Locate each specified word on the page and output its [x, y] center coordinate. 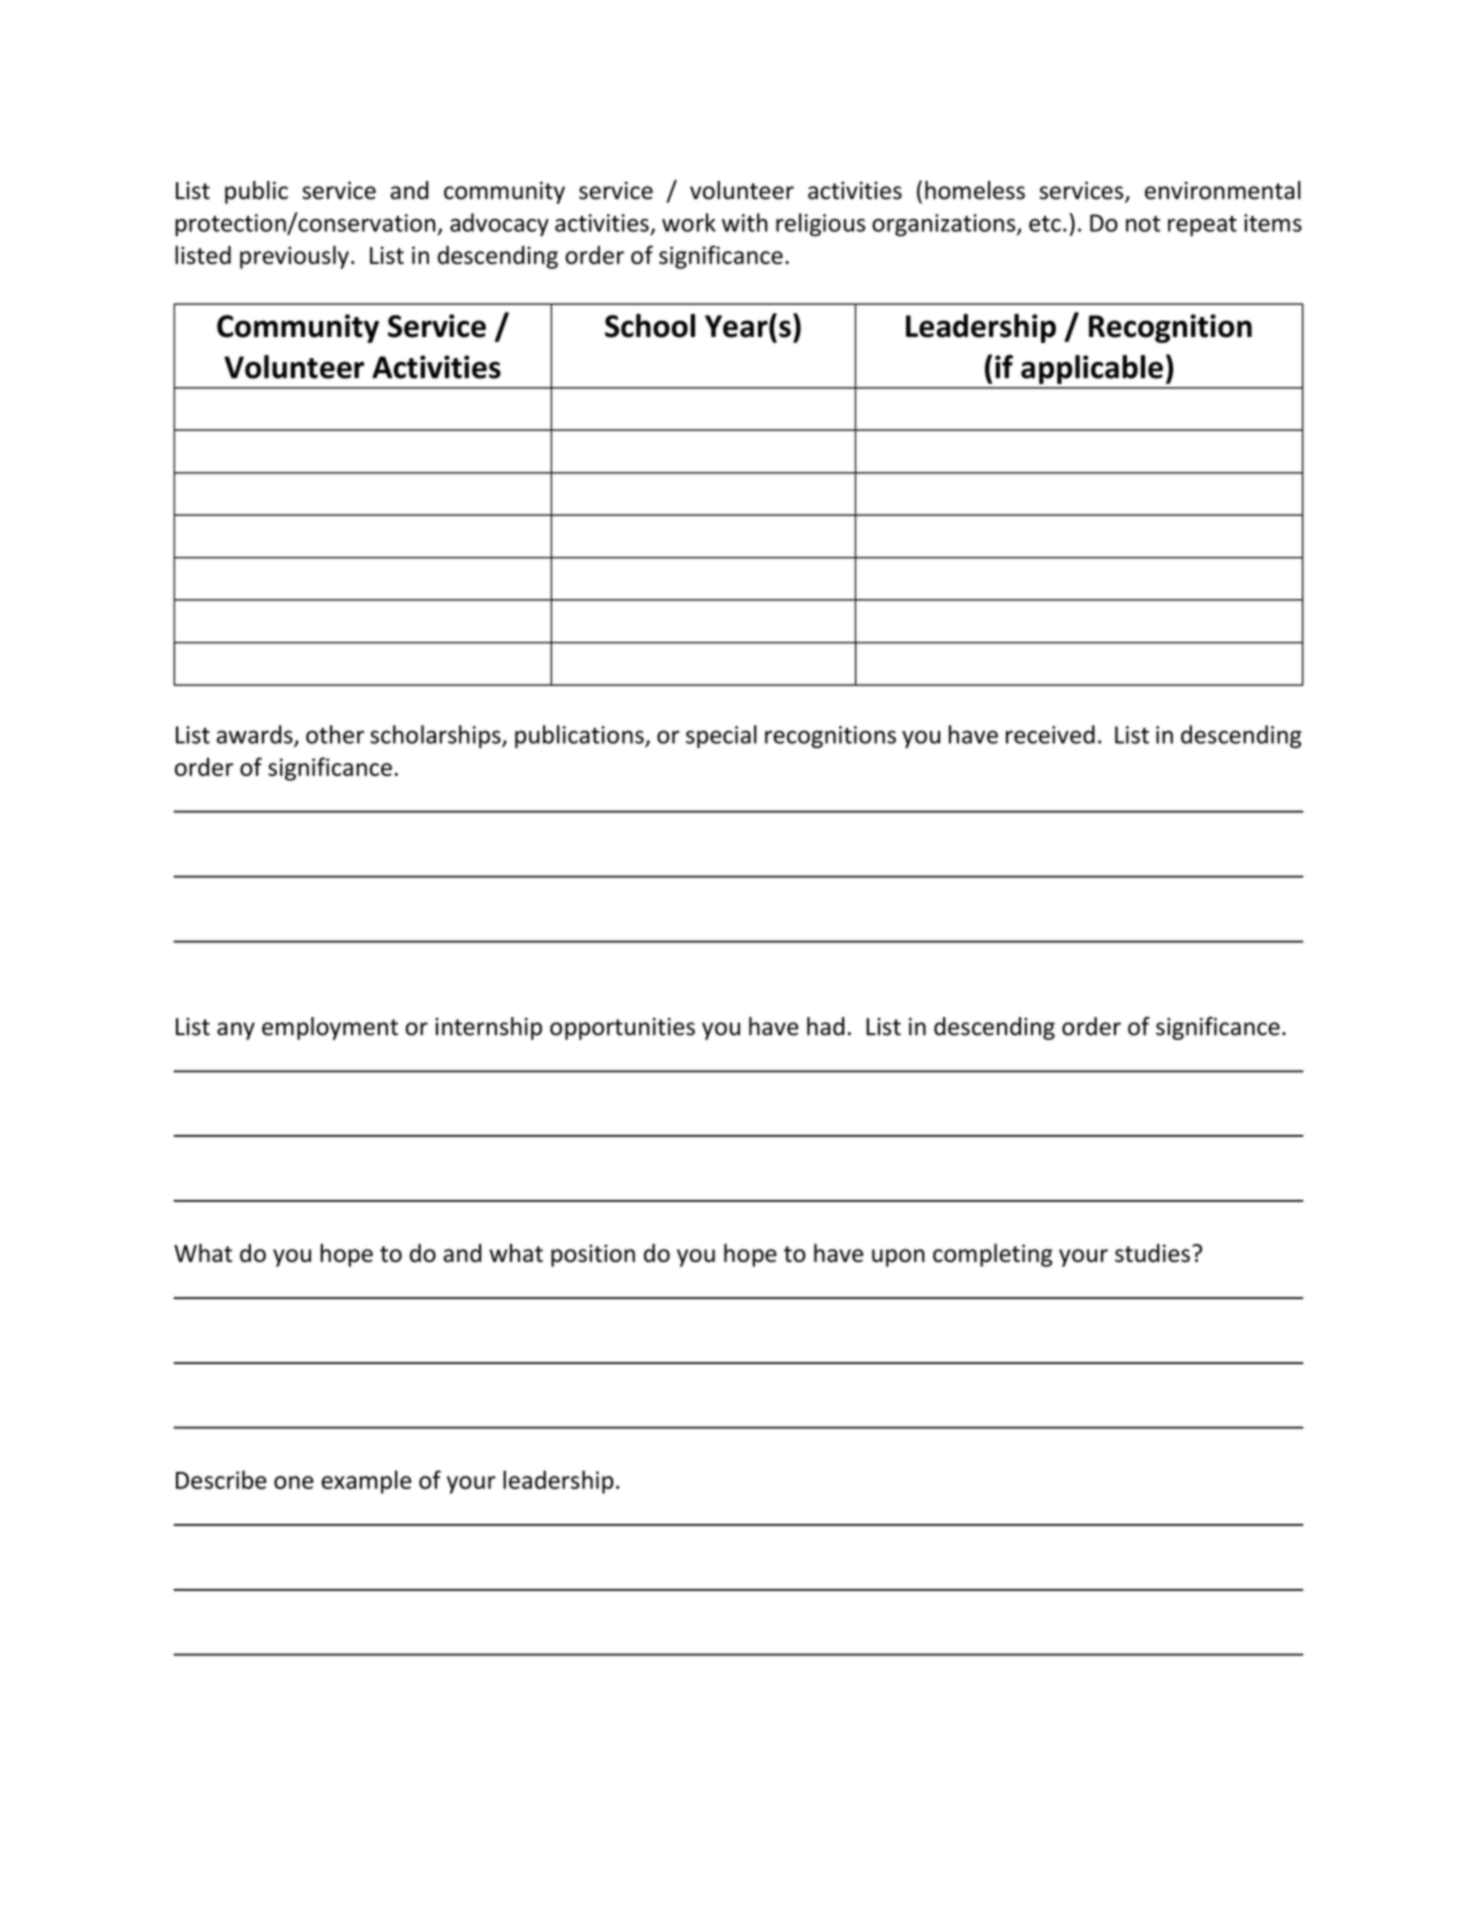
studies [1152, 1253]
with [745, 222]
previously [294, 257]
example [366, 1482]
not [1143, 224]
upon [898, 1258]
